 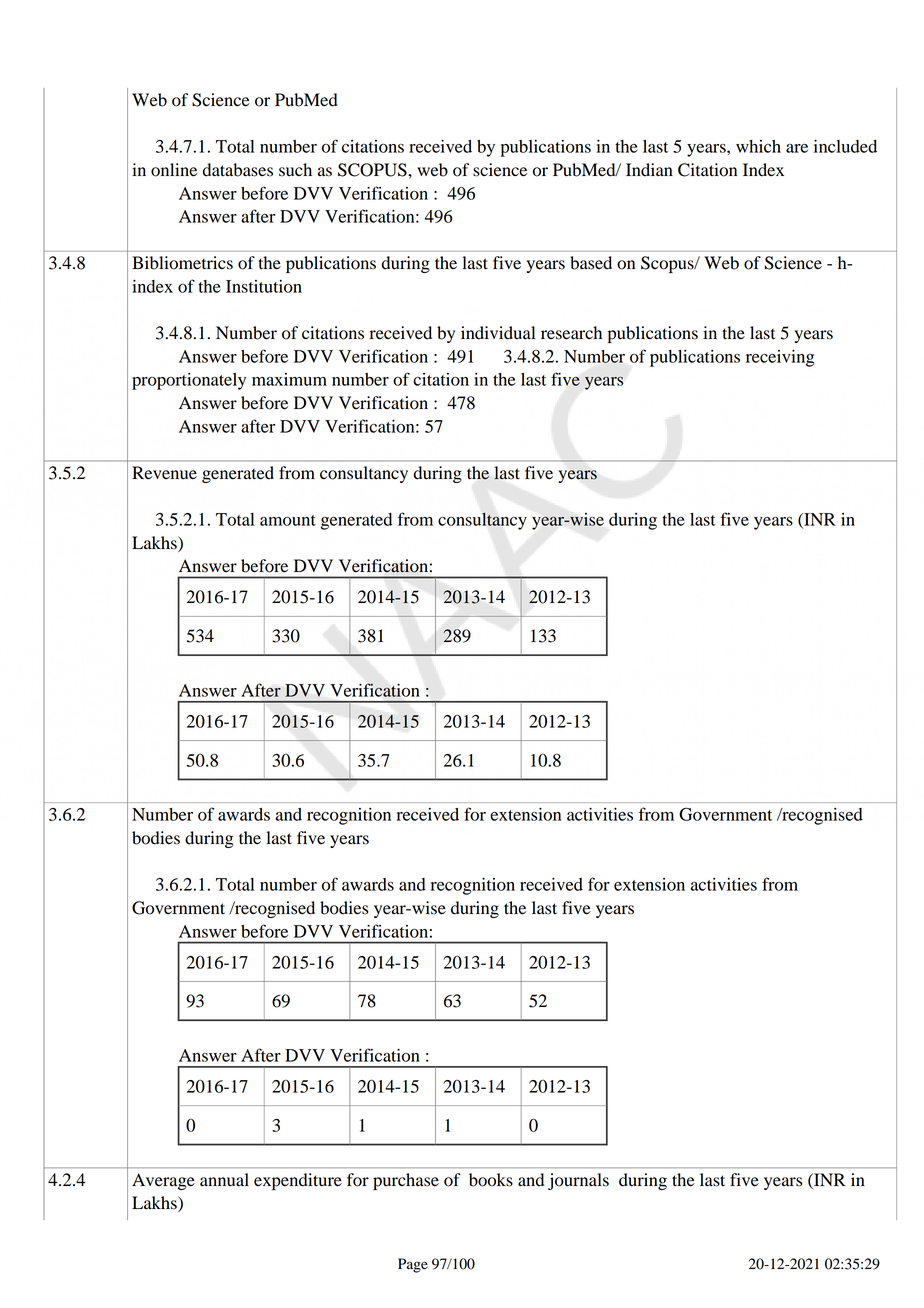 I want to click on databases, so click(x=238, y=170).
